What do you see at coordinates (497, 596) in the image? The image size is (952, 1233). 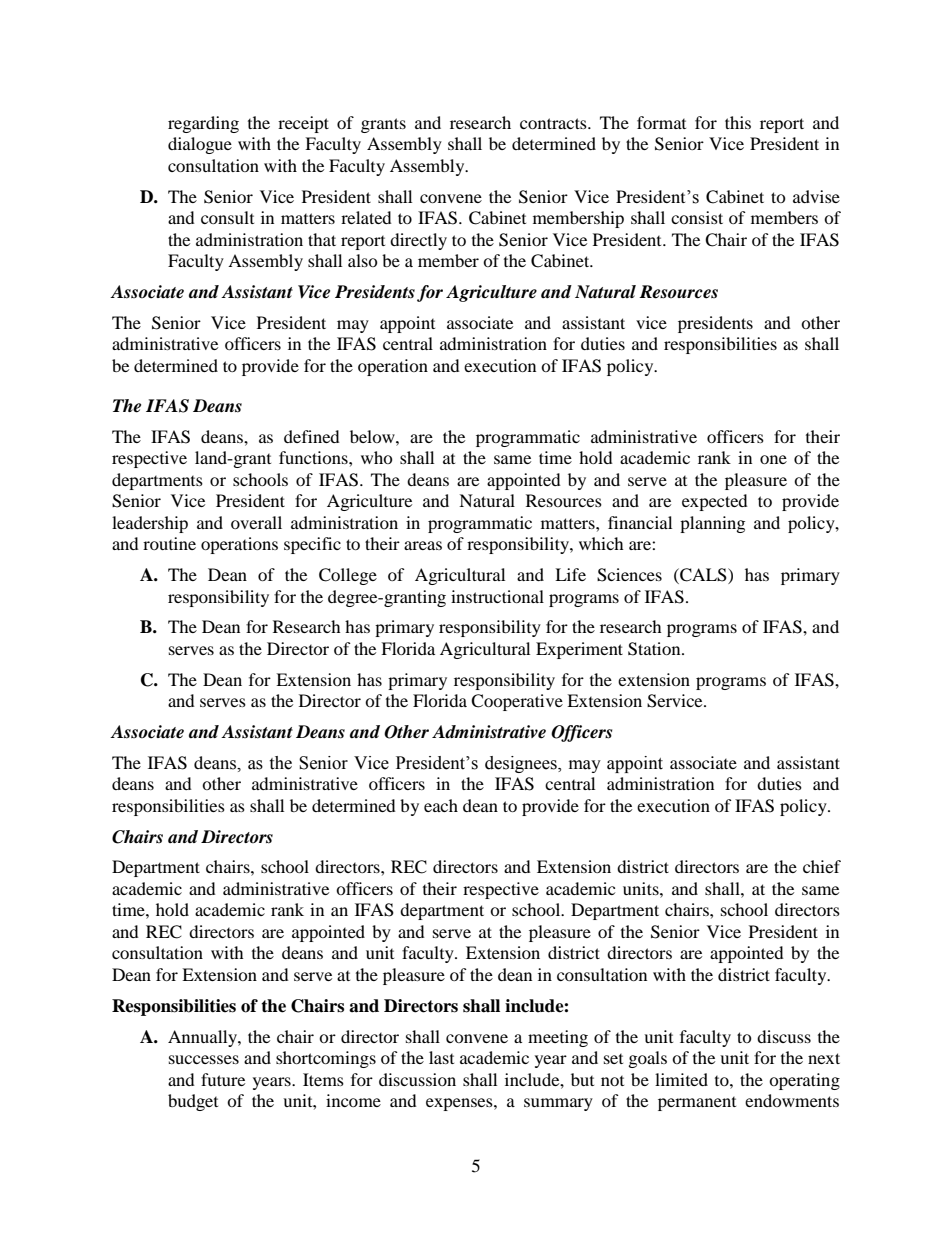 I see `instructional` at bounding box center [497, 596].
